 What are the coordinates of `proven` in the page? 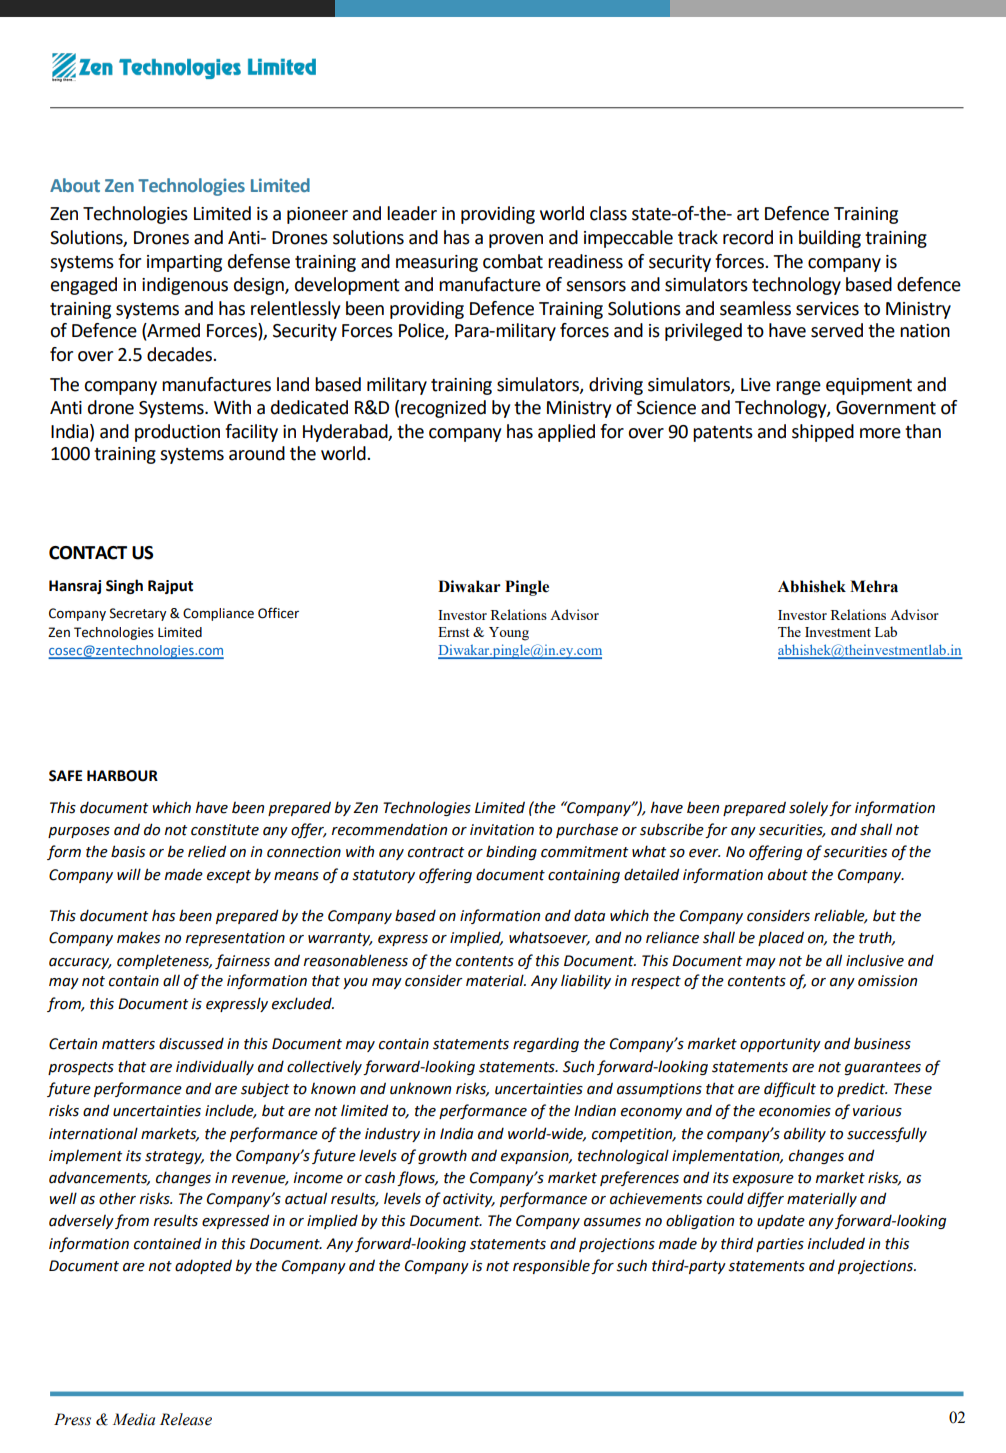 It's located at (516, 241).
